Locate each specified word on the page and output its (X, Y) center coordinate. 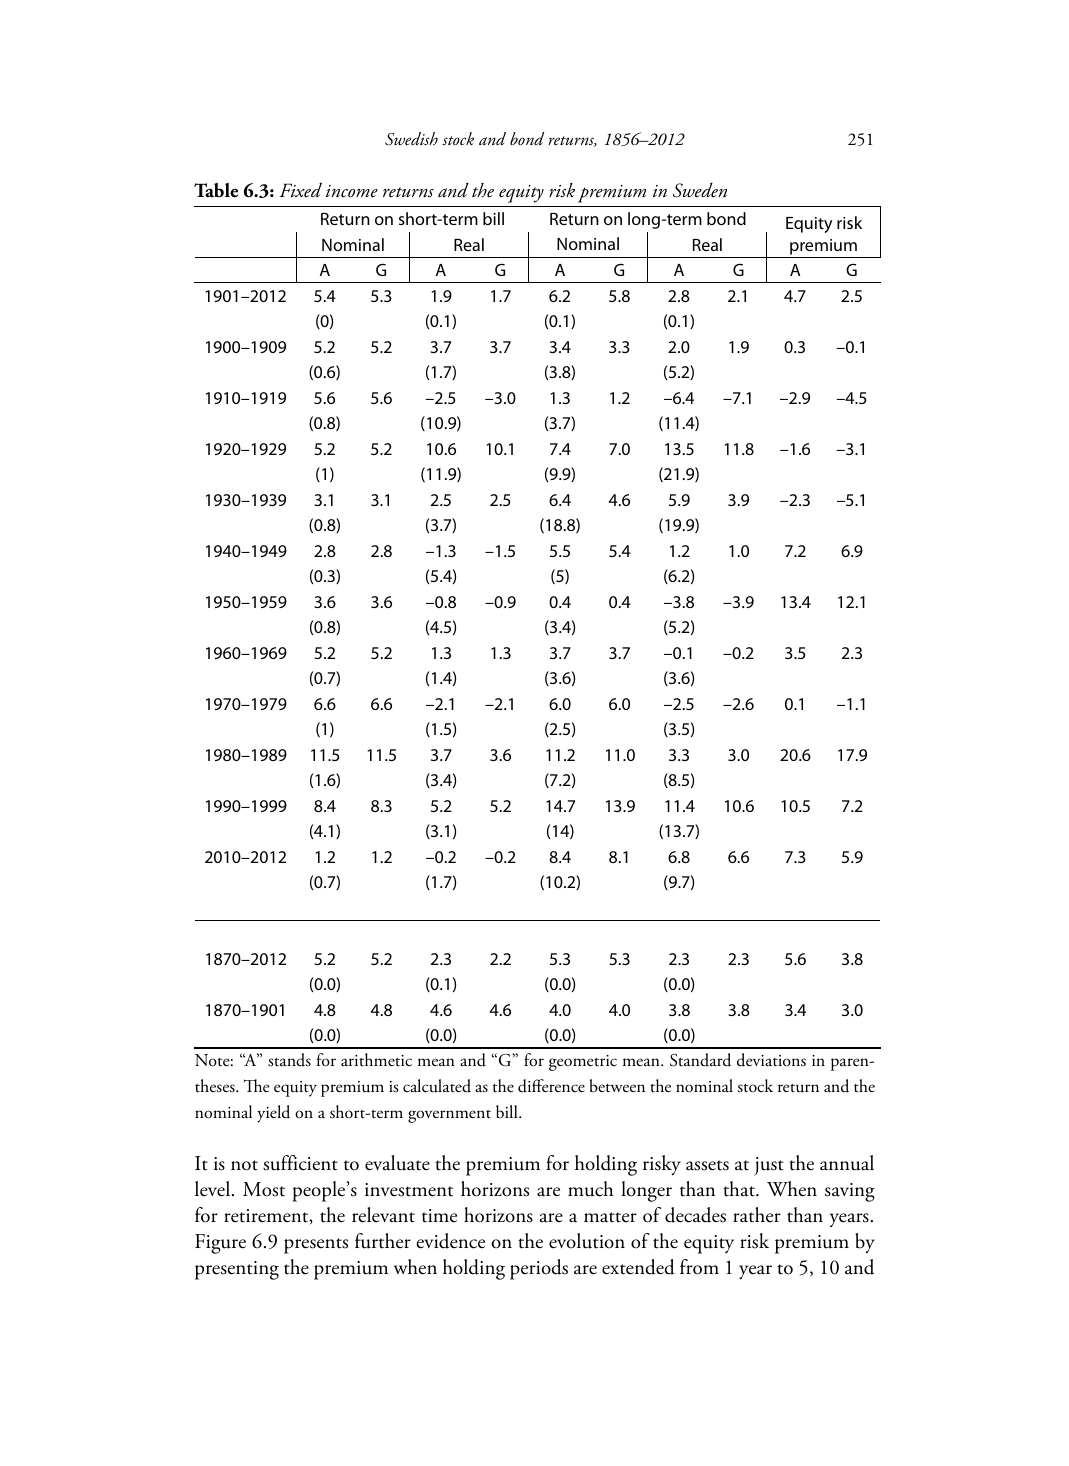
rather (757, 1215)
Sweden (700, 190)
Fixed (300, 190)
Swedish (411, 139)
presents (316, 1246)
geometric (583, 1063)
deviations (771, 1060)
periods (539, 1269)
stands (289, 1060)
